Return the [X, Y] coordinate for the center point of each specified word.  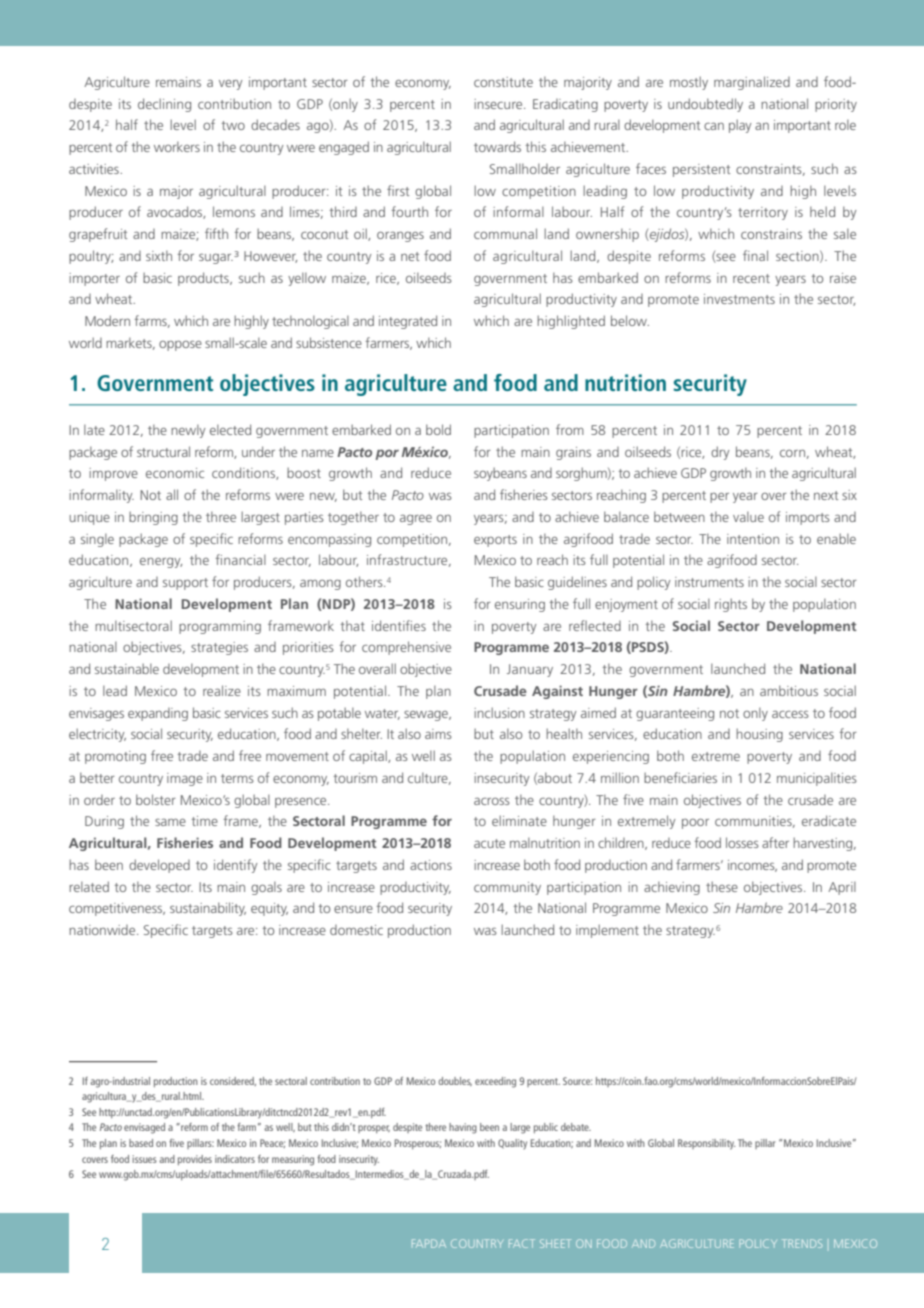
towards [497, 146]
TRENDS [802, 1243]
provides [195, 1160]
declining [164, 105]
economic [175, 473]
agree [416, 520]
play [740, 126]
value [748, 516]
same [170, 822]
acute [489, 843]
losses [742, 842]
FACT [522, 1243]
